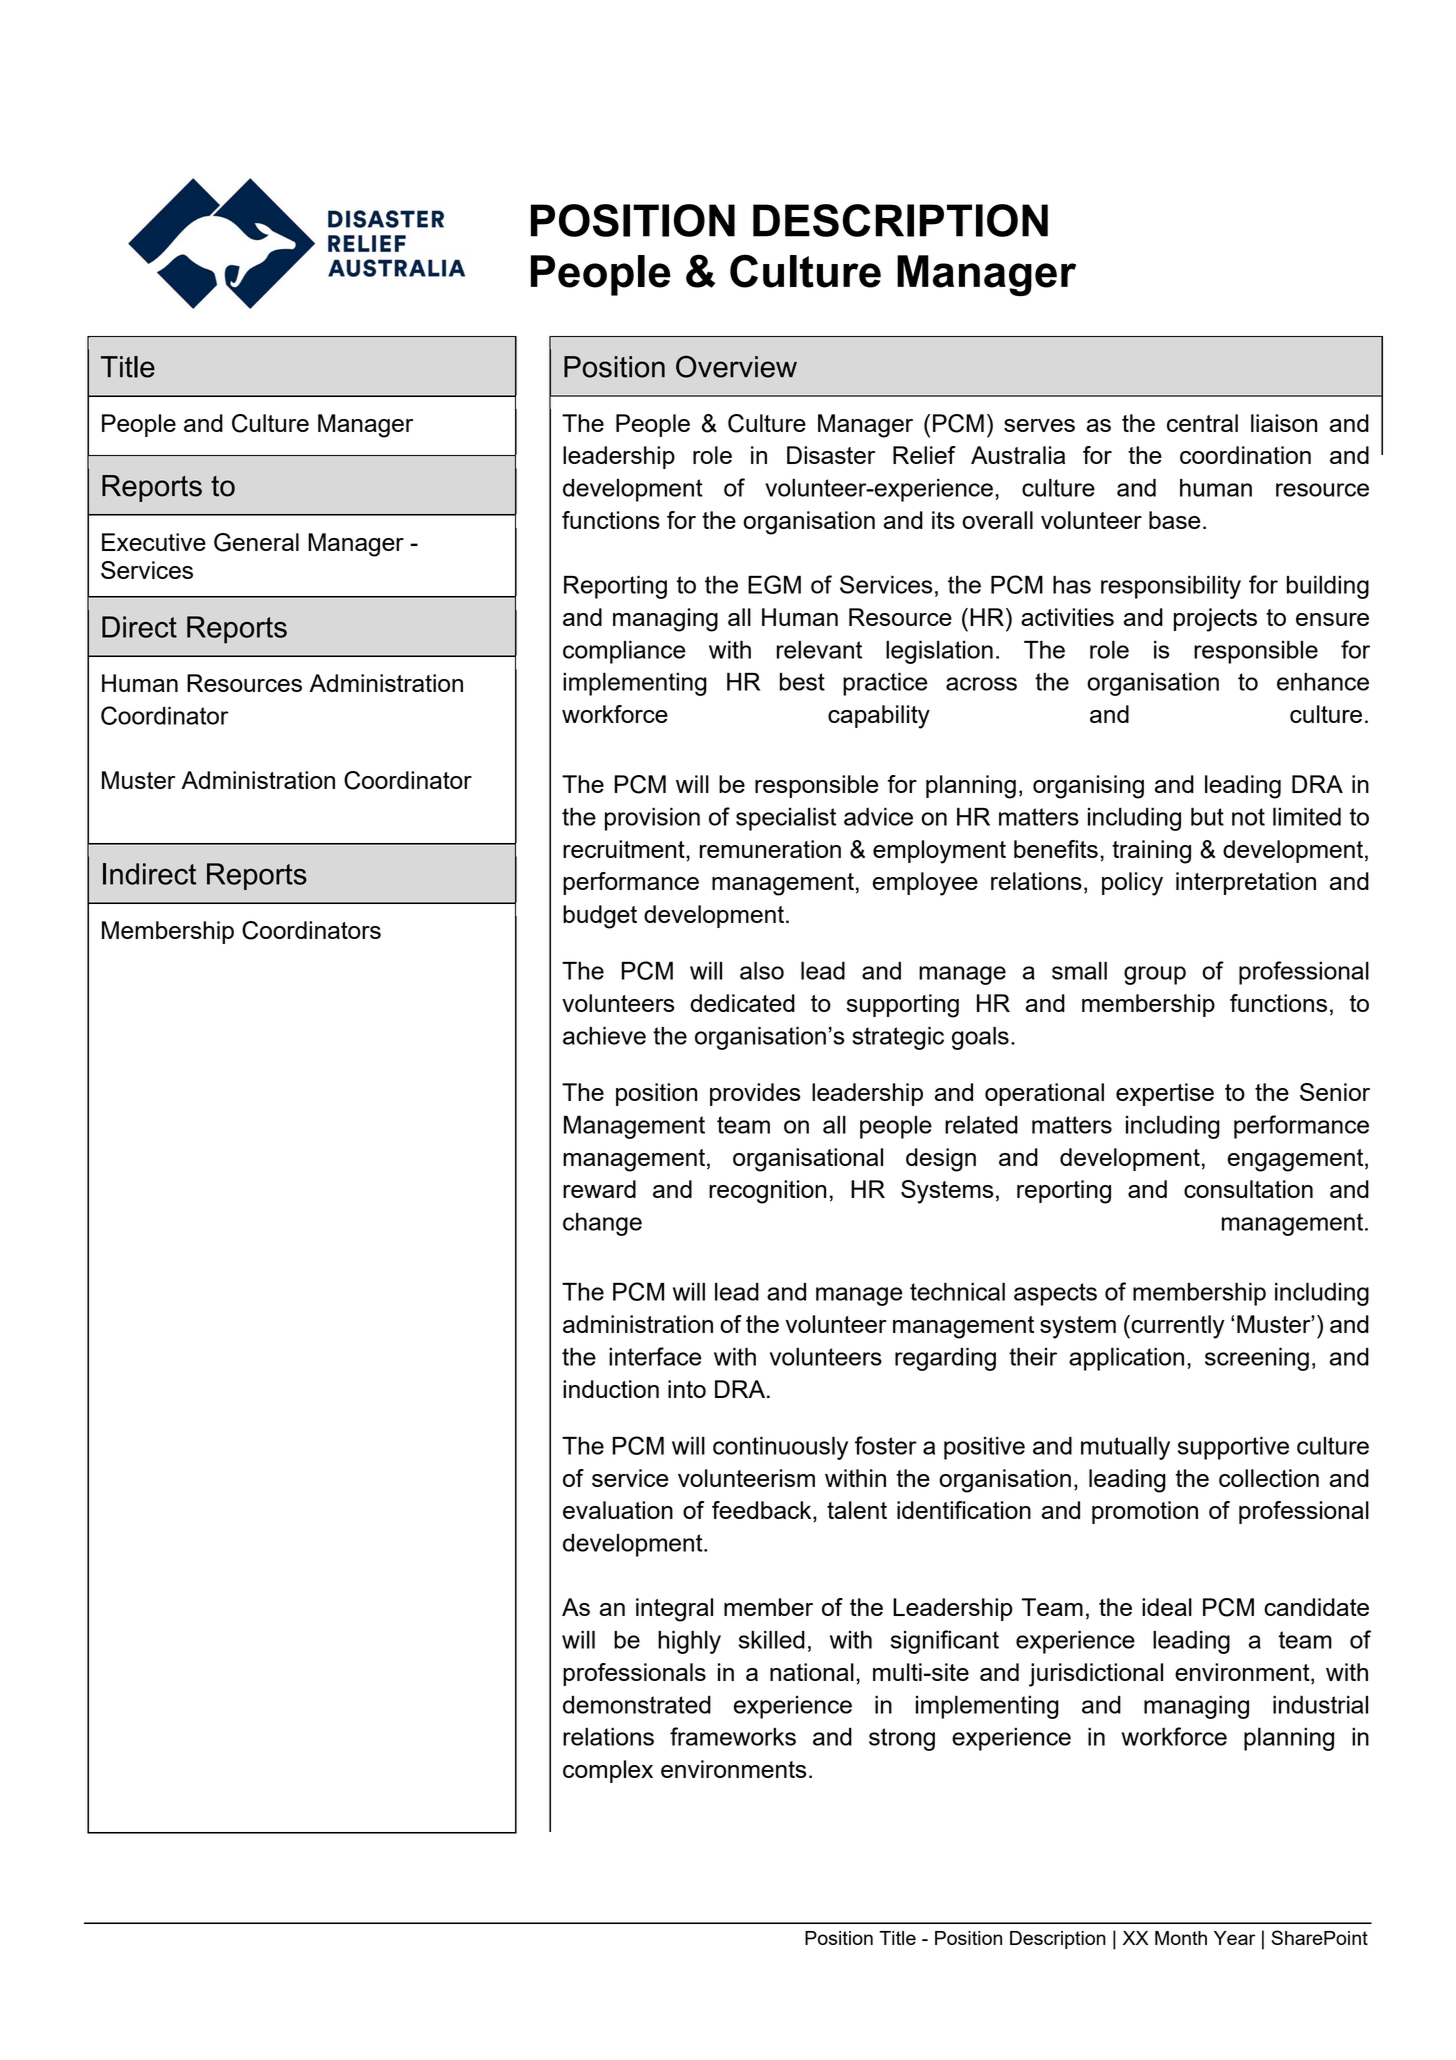 The height and width of the document is (2060, 1456). What do you see at coordinates (733, 1736) in the document?
I see `frameworks` at bounding box center [733, 1736].
